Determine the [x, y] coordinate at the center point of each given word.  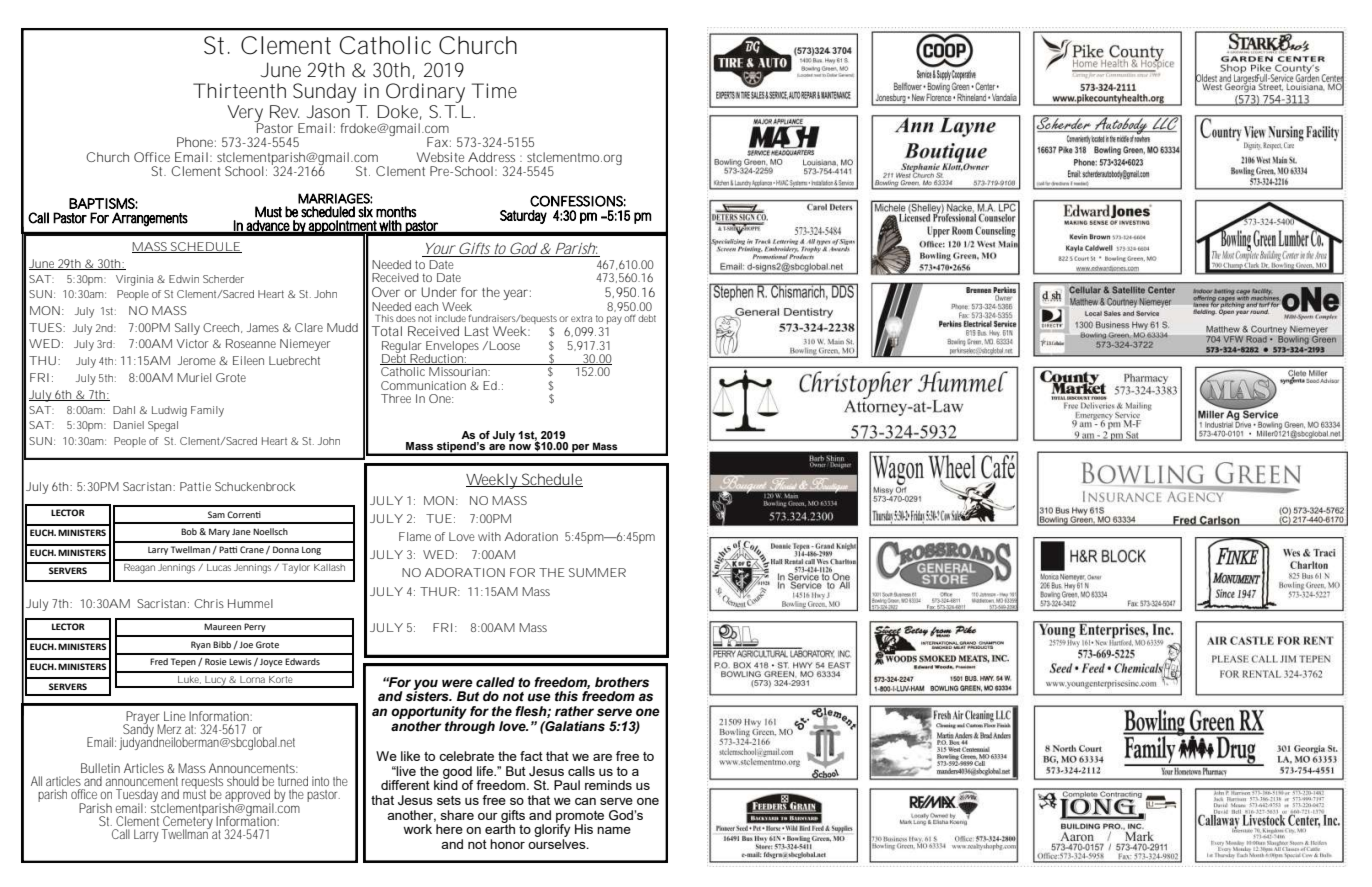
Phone [196, 142]
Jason [328, 111]
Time [494, 91]
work [417, 829]
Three [396, 398]
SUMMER [597, 572]
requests [202, 784]
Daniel [129, 425]
